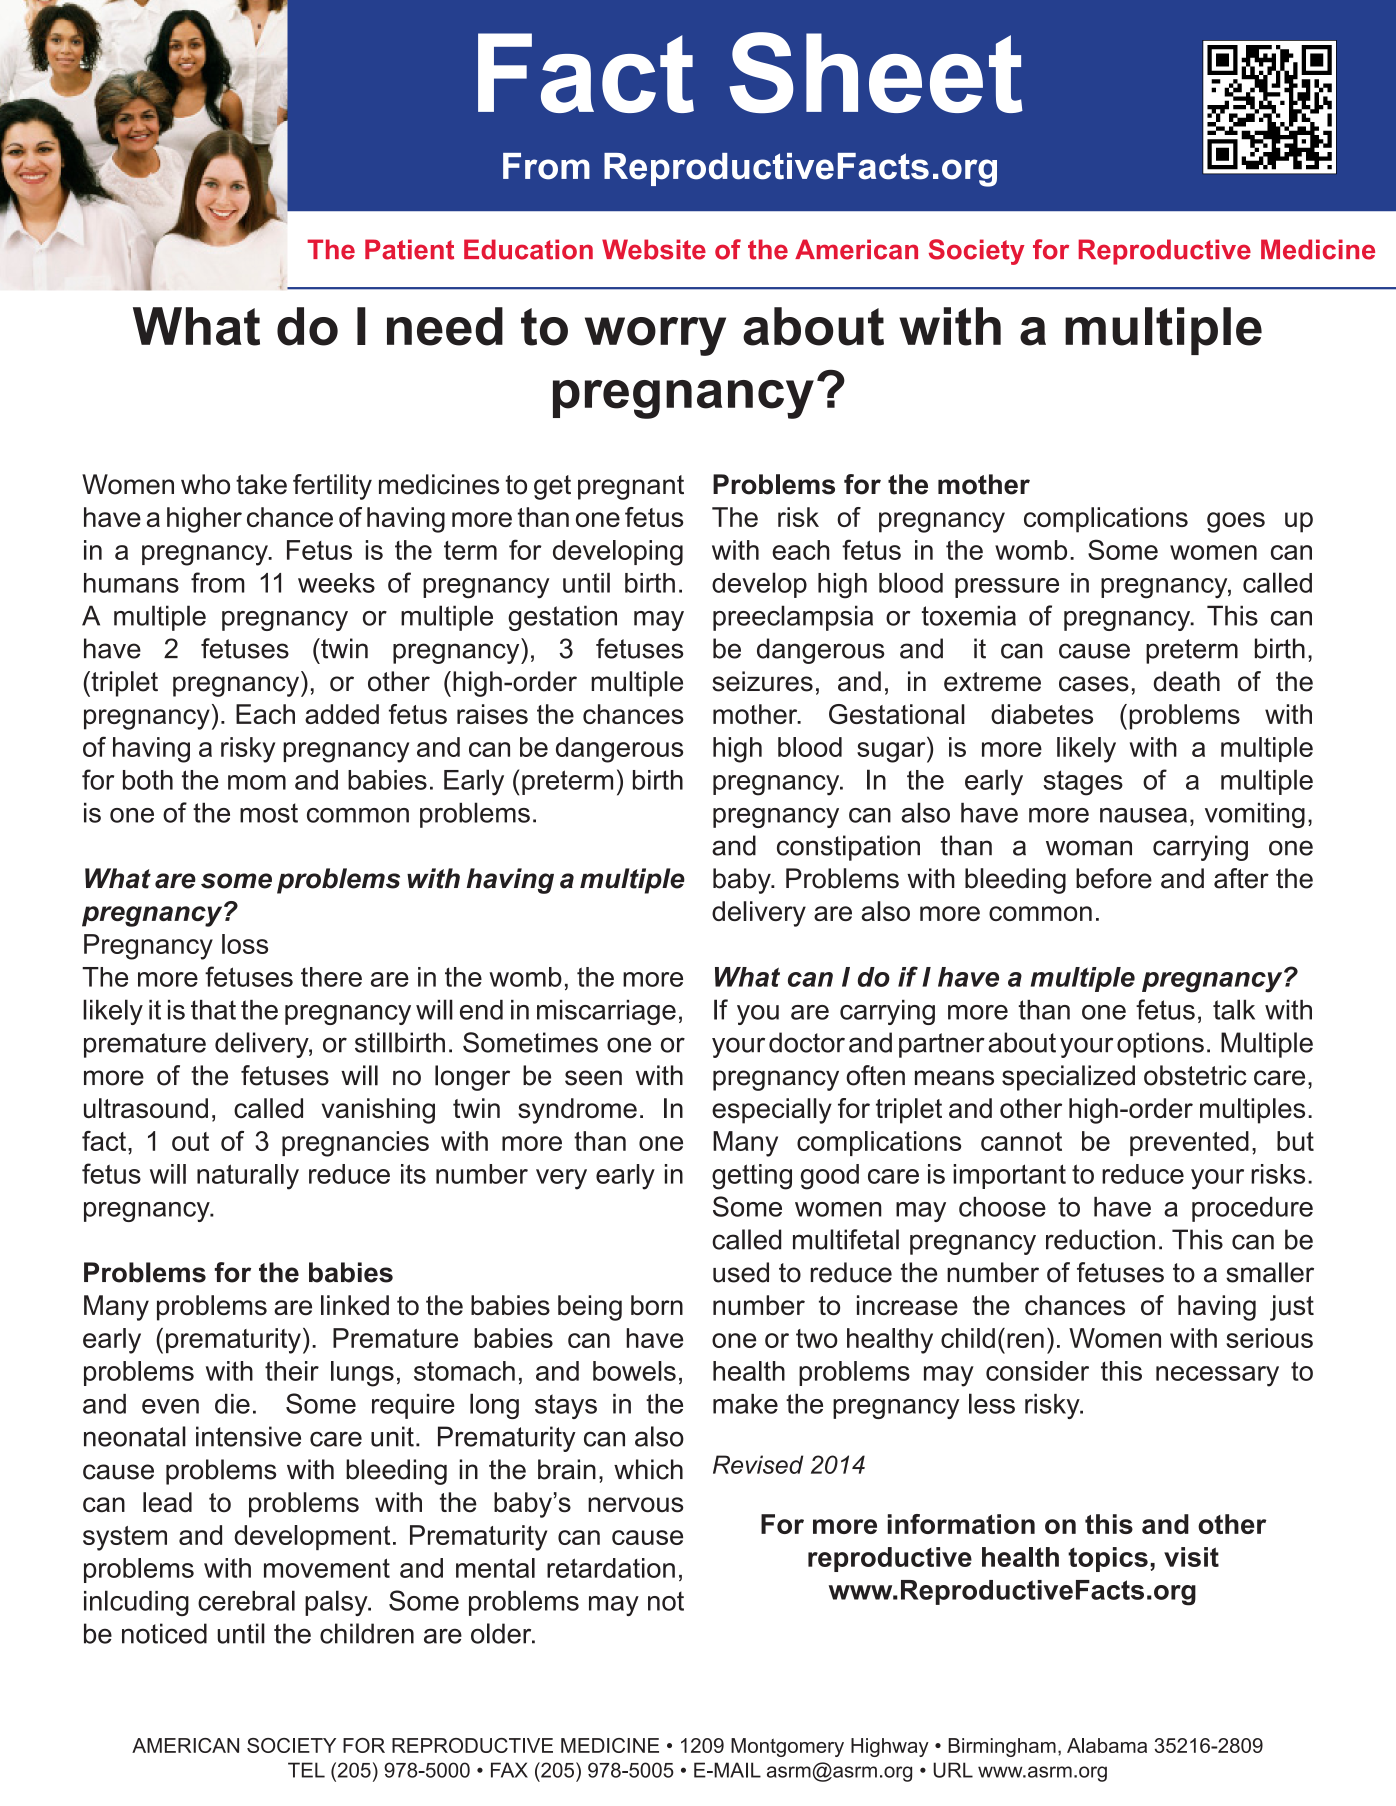 The width and height of the page is (1396, 1806). Describe the element at coordinates (409, 249) in the page. I see `Patient` at that location.
